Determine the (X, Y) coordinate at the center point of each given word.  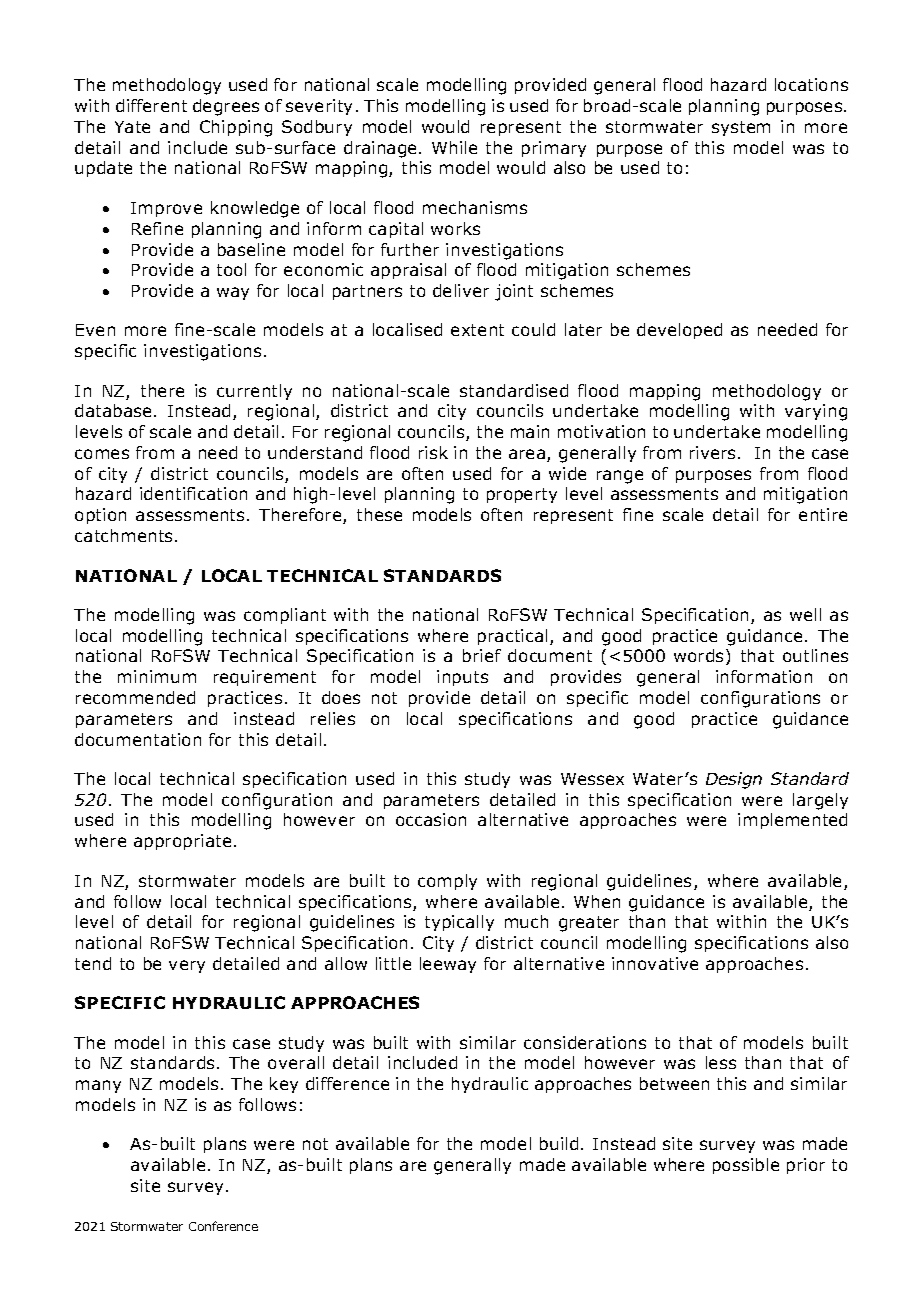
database (113, 410)
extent (477, 330)
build (559, 1143)
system (741, 128)
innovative (655, 963)
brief (482, 655)
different (151, 105)
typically (459, 923)
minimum (157, 676)
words (700, 657)
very (187, 966)
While (454, 147)
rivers (712, 452)
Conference (223, 1226)
